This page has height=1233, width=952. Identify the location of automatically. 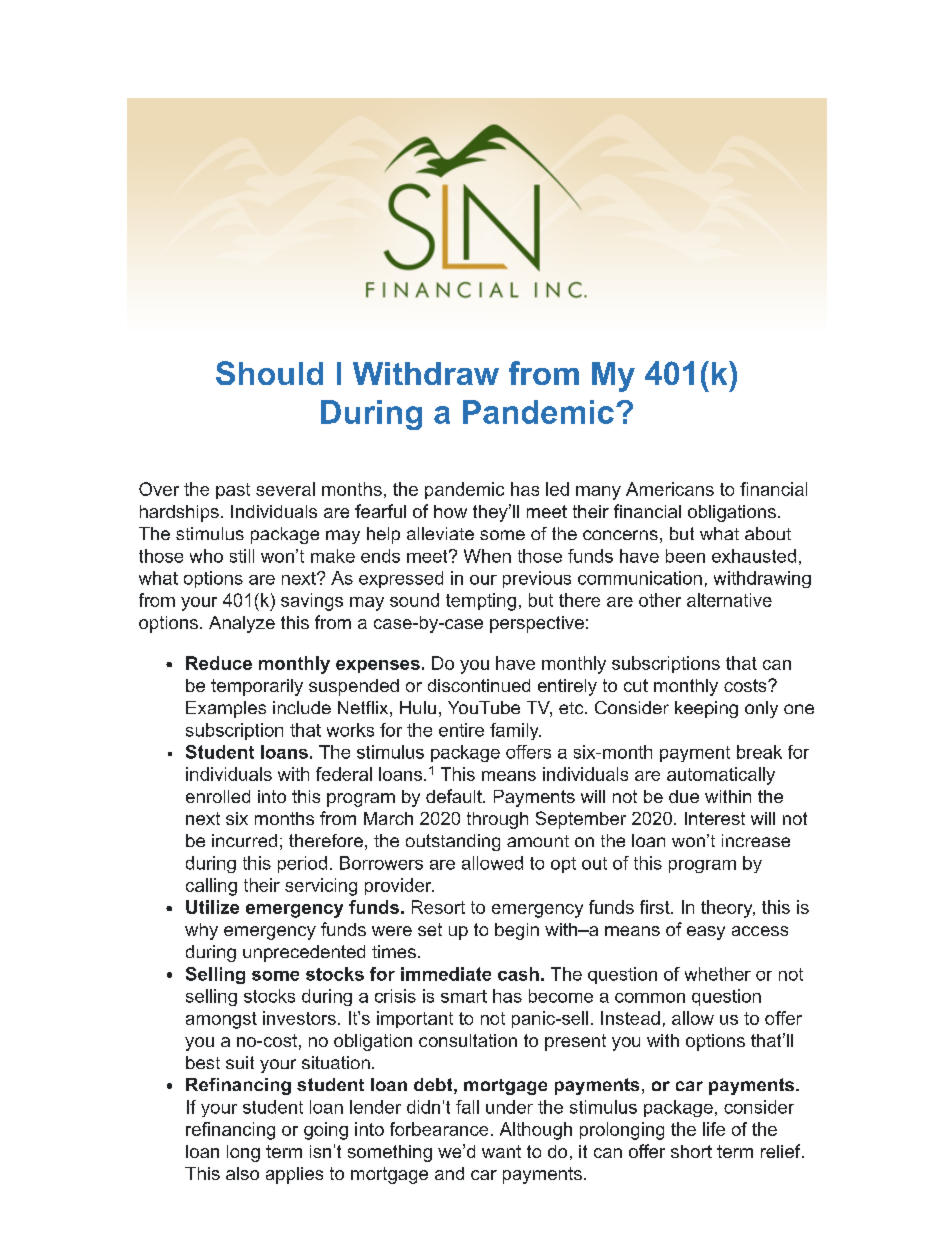
(721, 776).
